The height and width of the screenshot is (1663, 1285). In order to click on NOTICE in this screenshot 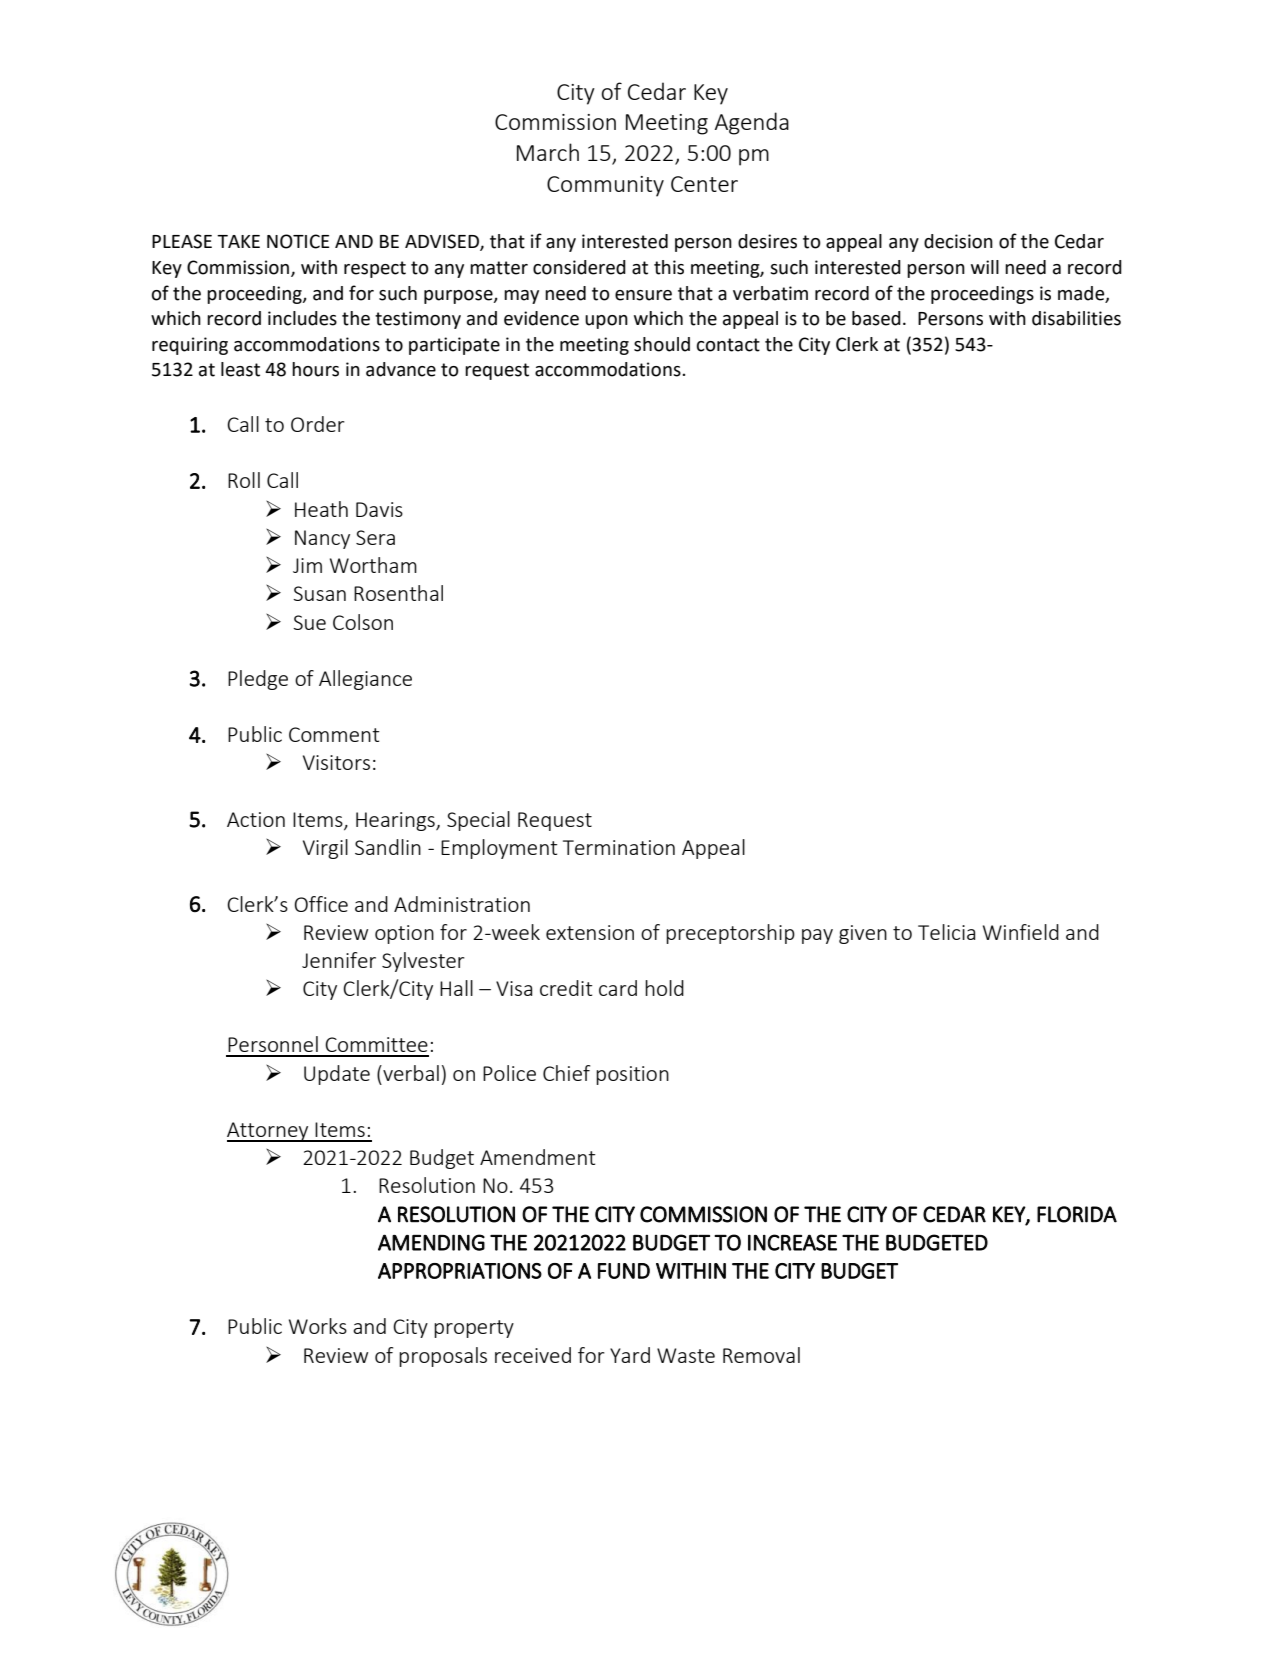, I will do `click(298, 241)`.
